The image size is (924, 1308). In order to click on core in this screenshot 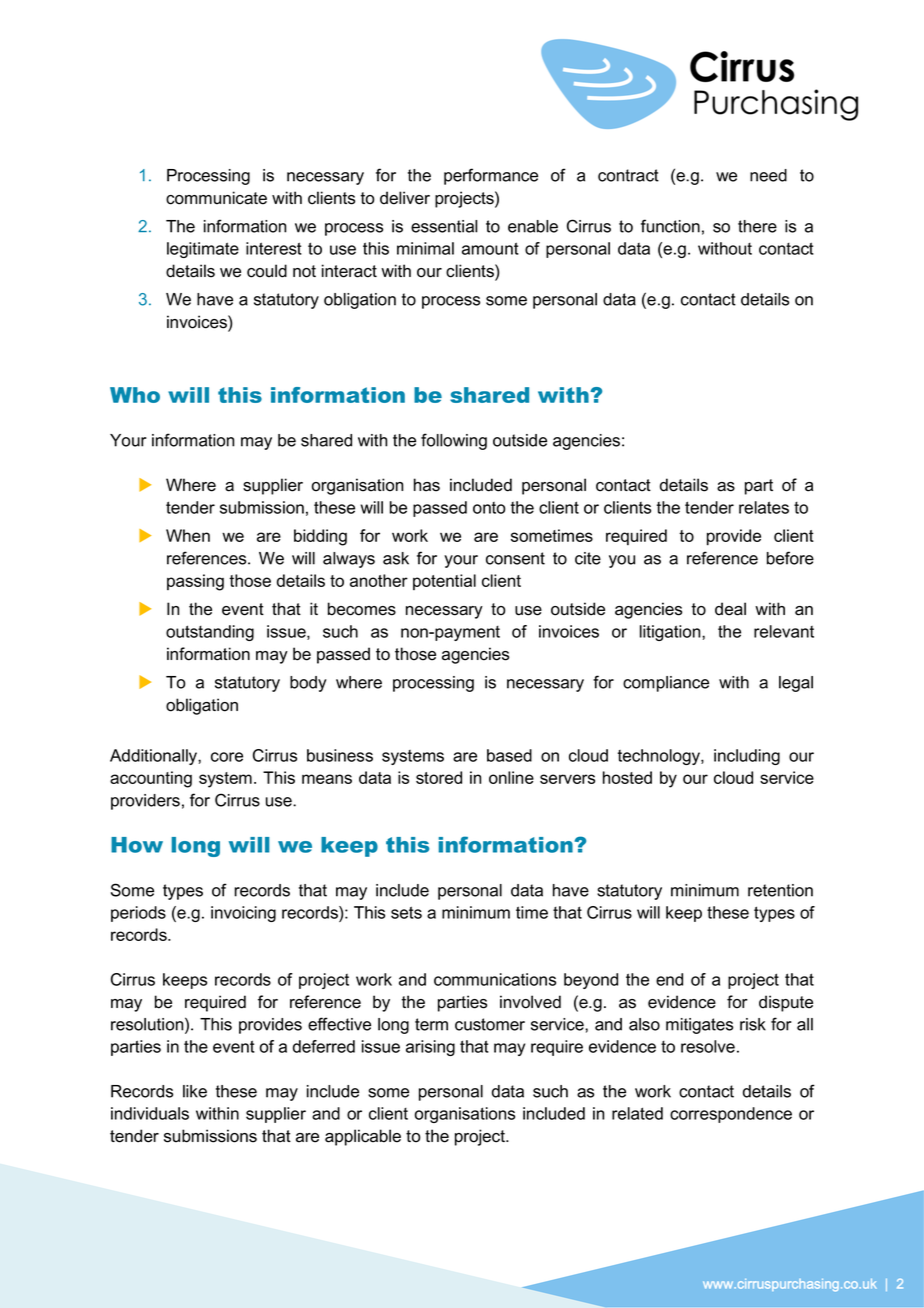, I will do `click(227, 757)`.
